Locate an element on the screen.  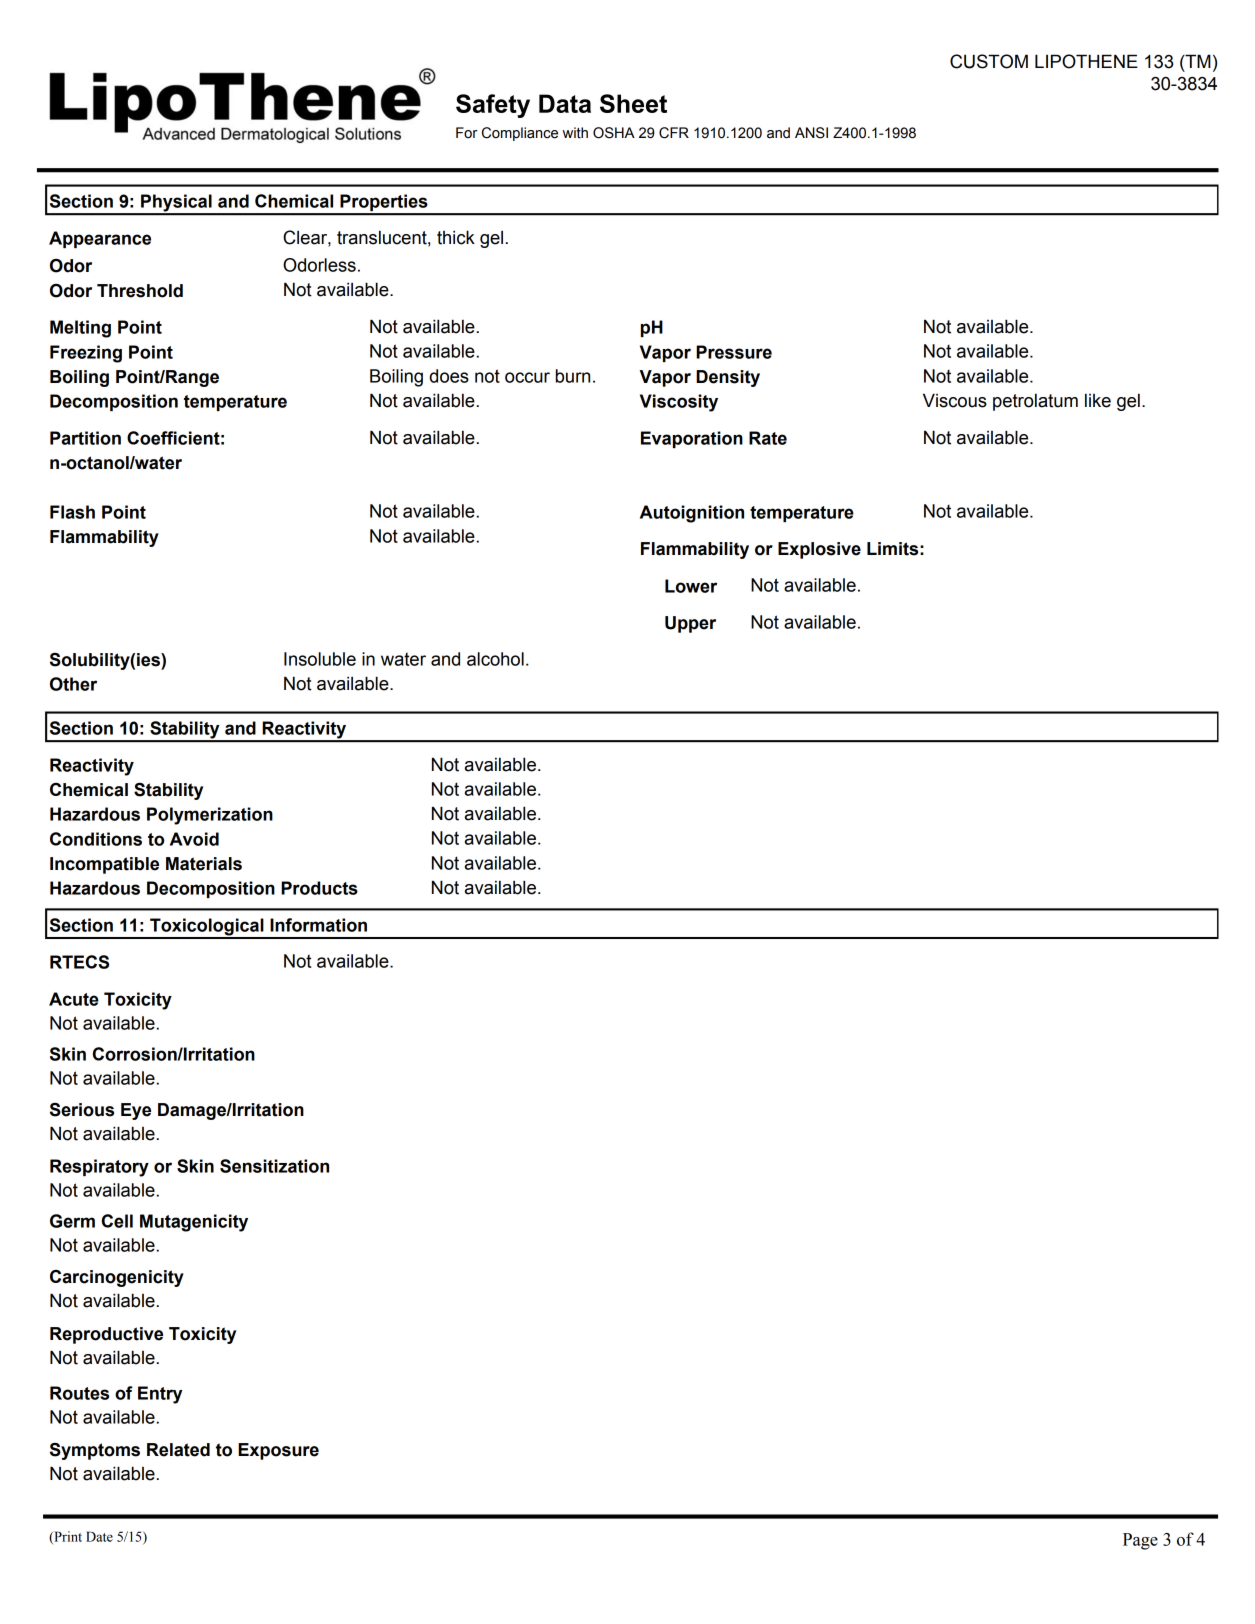
Related is located at coordinates (178, 1450).
